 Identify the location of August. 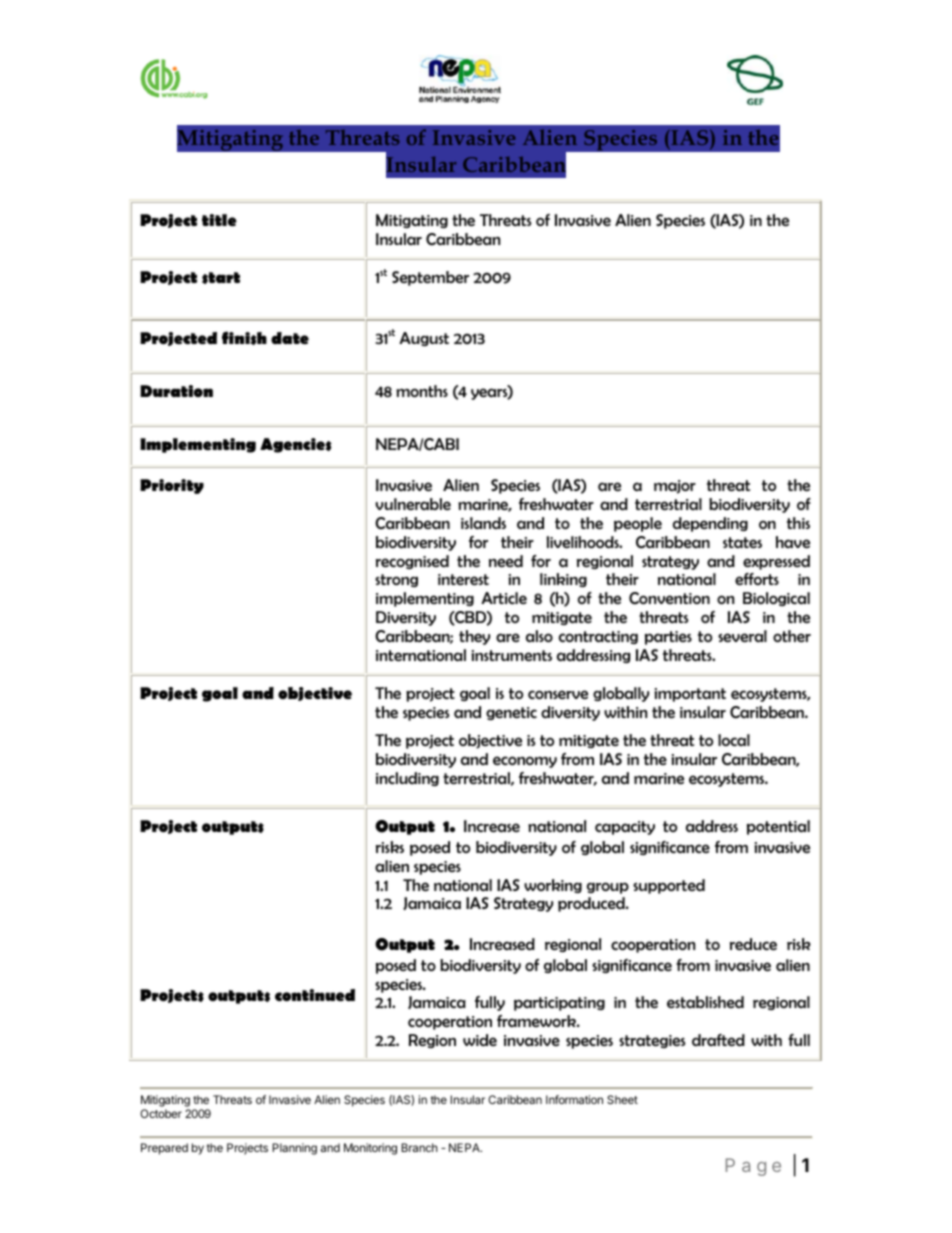
(424, 339).
